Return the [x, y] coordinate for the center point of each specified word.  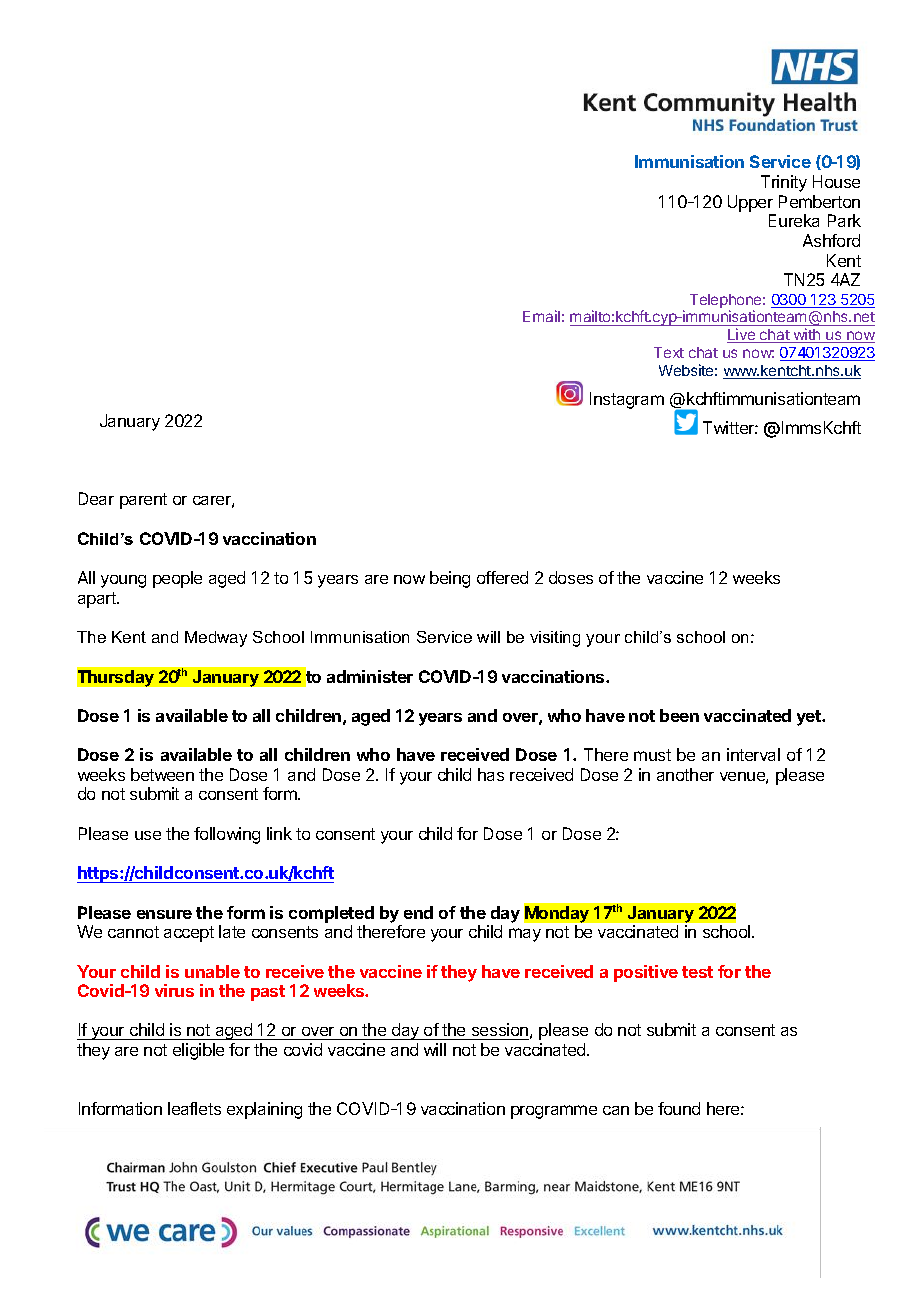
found [679, 1108]
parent [143, 501]
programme [554, 1112]
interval [753, 754]
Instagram [627, 400]
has [491, 774]
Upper [750, 203]
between [162, 774]
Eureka [794, 220]
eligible [198, 1051]
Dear [96, 498]
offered [502, 577]
